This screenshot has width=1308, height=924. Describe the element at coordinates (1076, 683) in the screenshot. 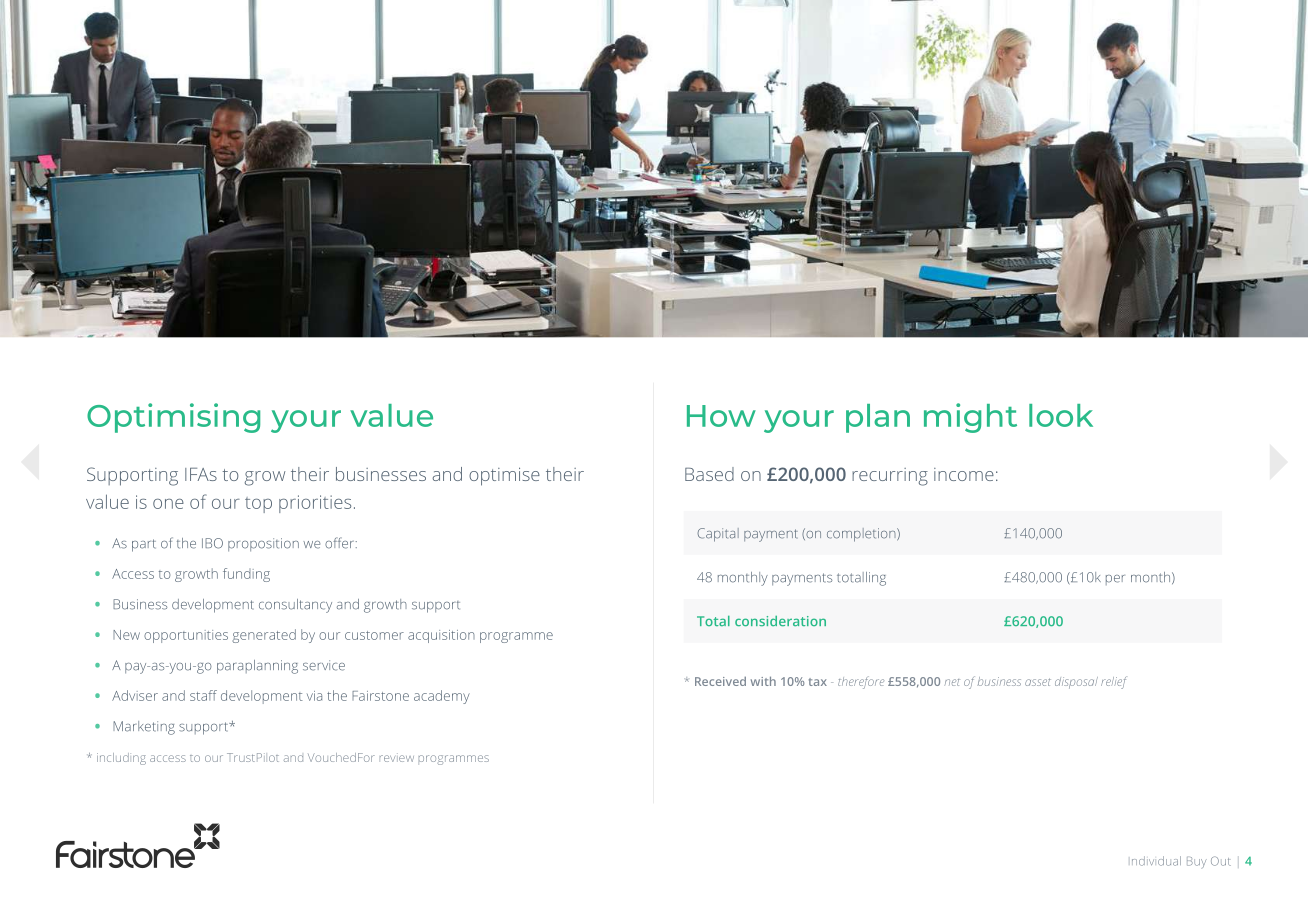

I see `disposal` at that location.
